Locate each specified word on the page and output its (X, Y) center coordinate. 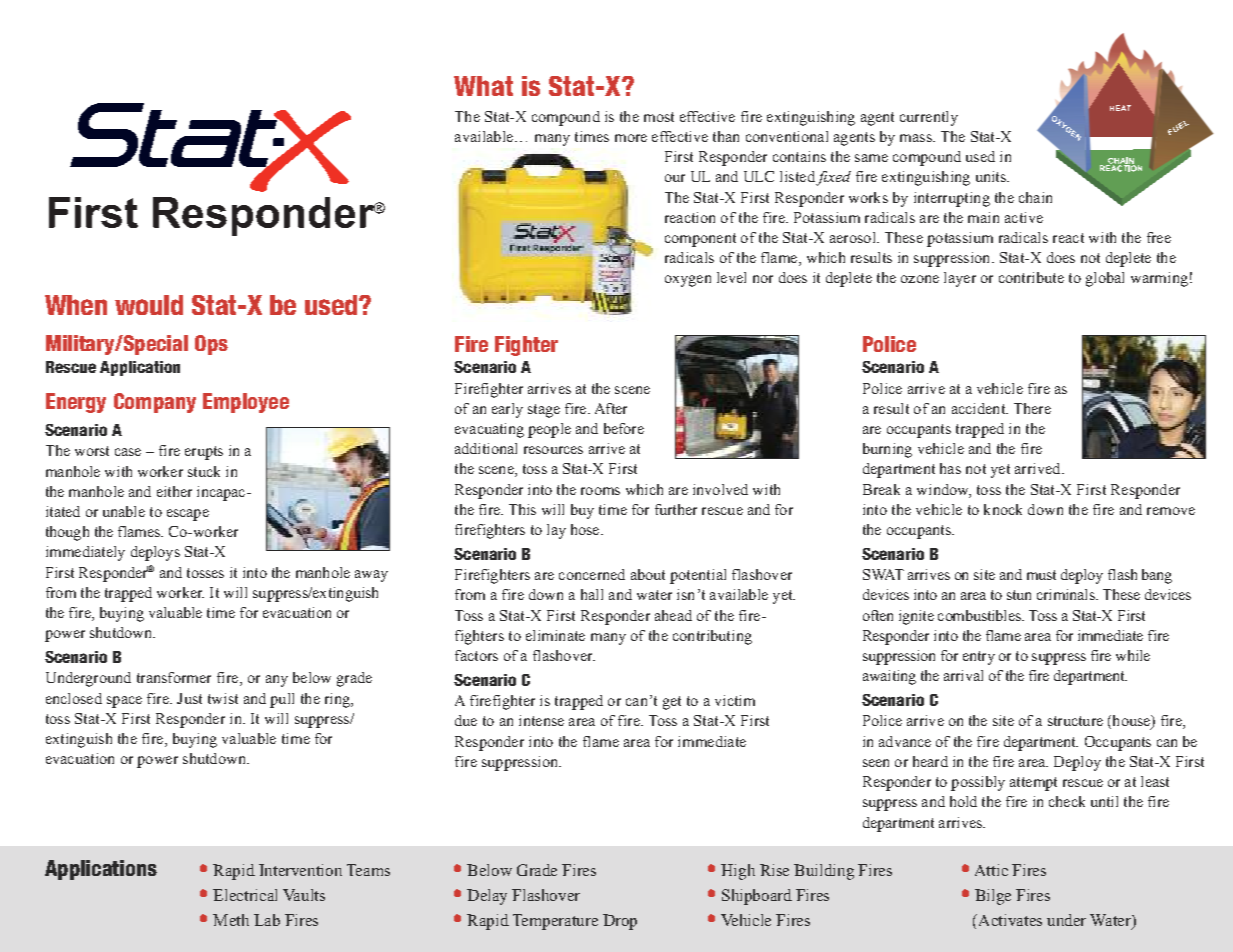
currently (929, 118)
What (483, 86)
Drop (620, 922)
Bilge (993, 897)
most (659, 117)
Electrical (245, 895)
